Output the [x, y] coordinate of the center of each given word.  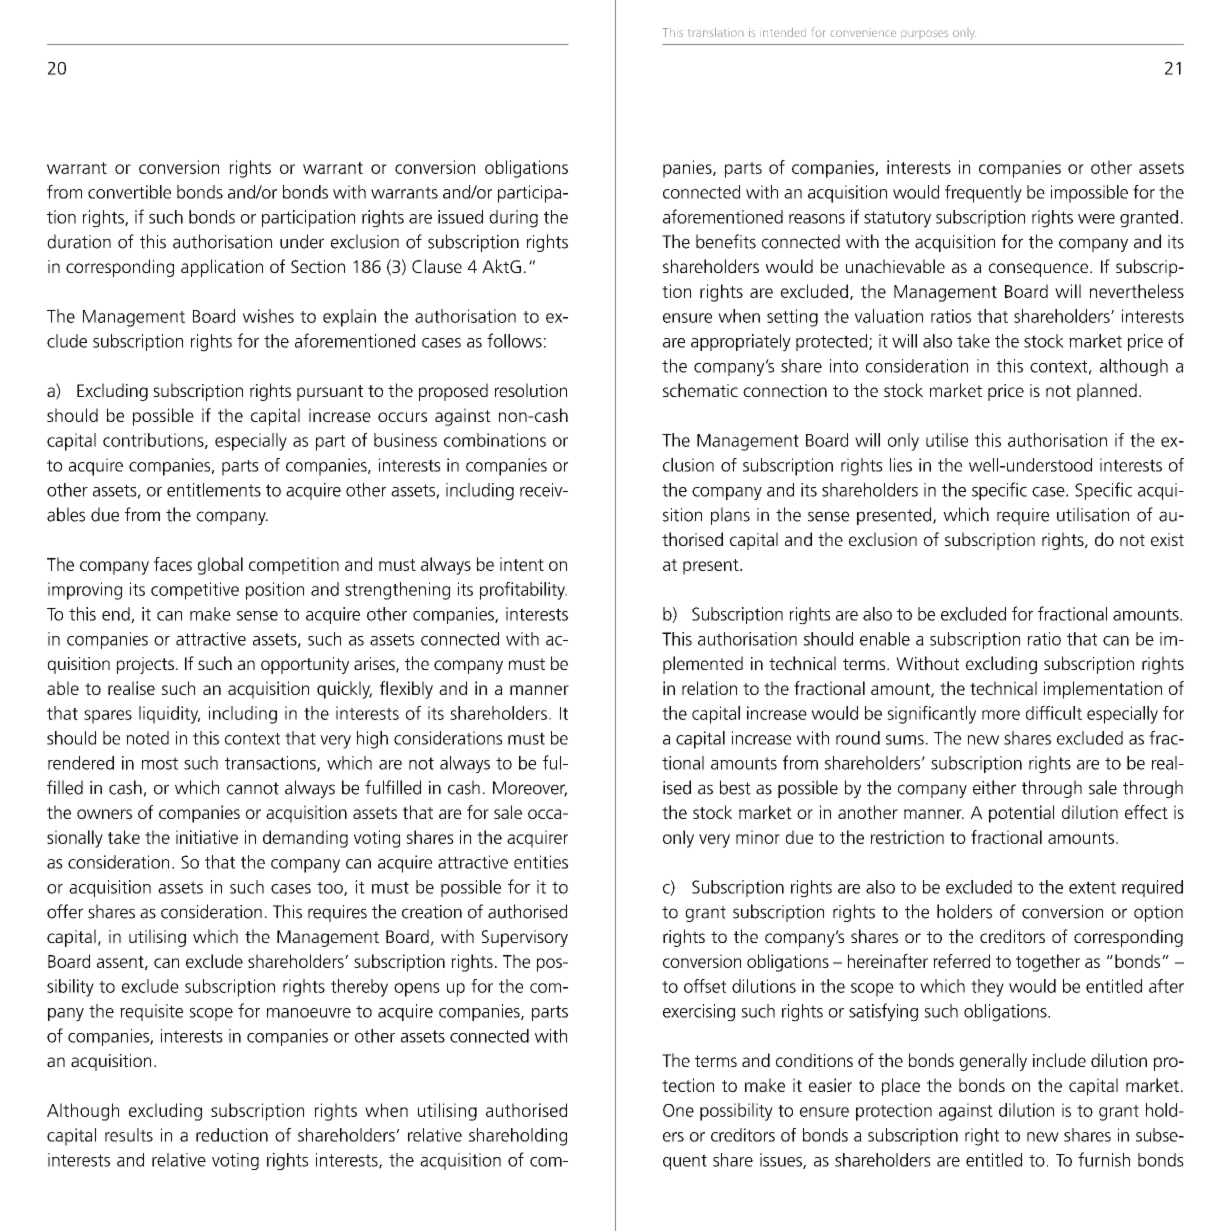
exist [1167, 539]
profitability [523, 591]
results [129, 1135]
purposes [925, 34]
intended [783, 32]
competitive [195, 591]
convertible [129, 192]
